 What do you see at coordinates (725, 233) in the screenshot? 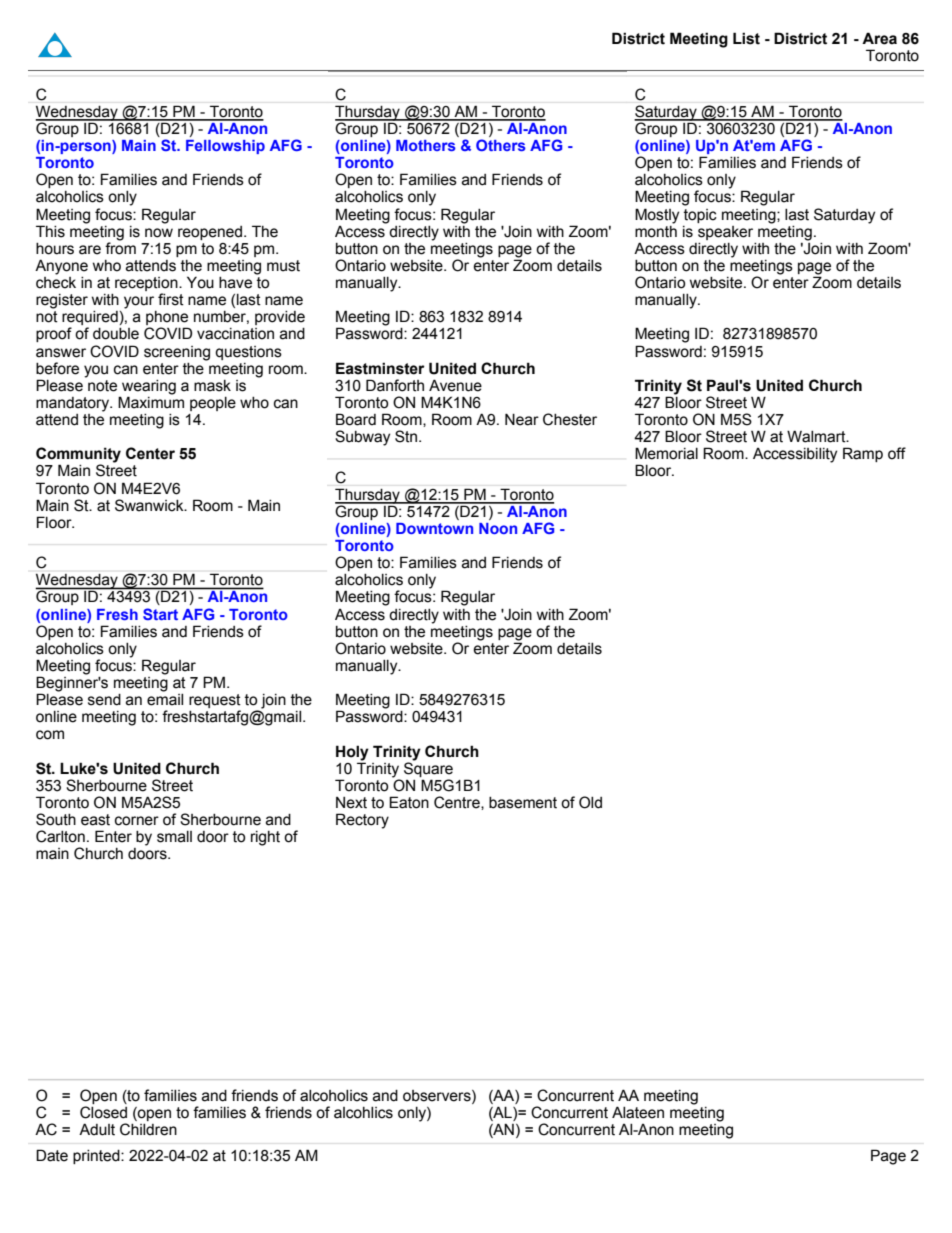
I see `speaker` at bounding box center [725, 233].
